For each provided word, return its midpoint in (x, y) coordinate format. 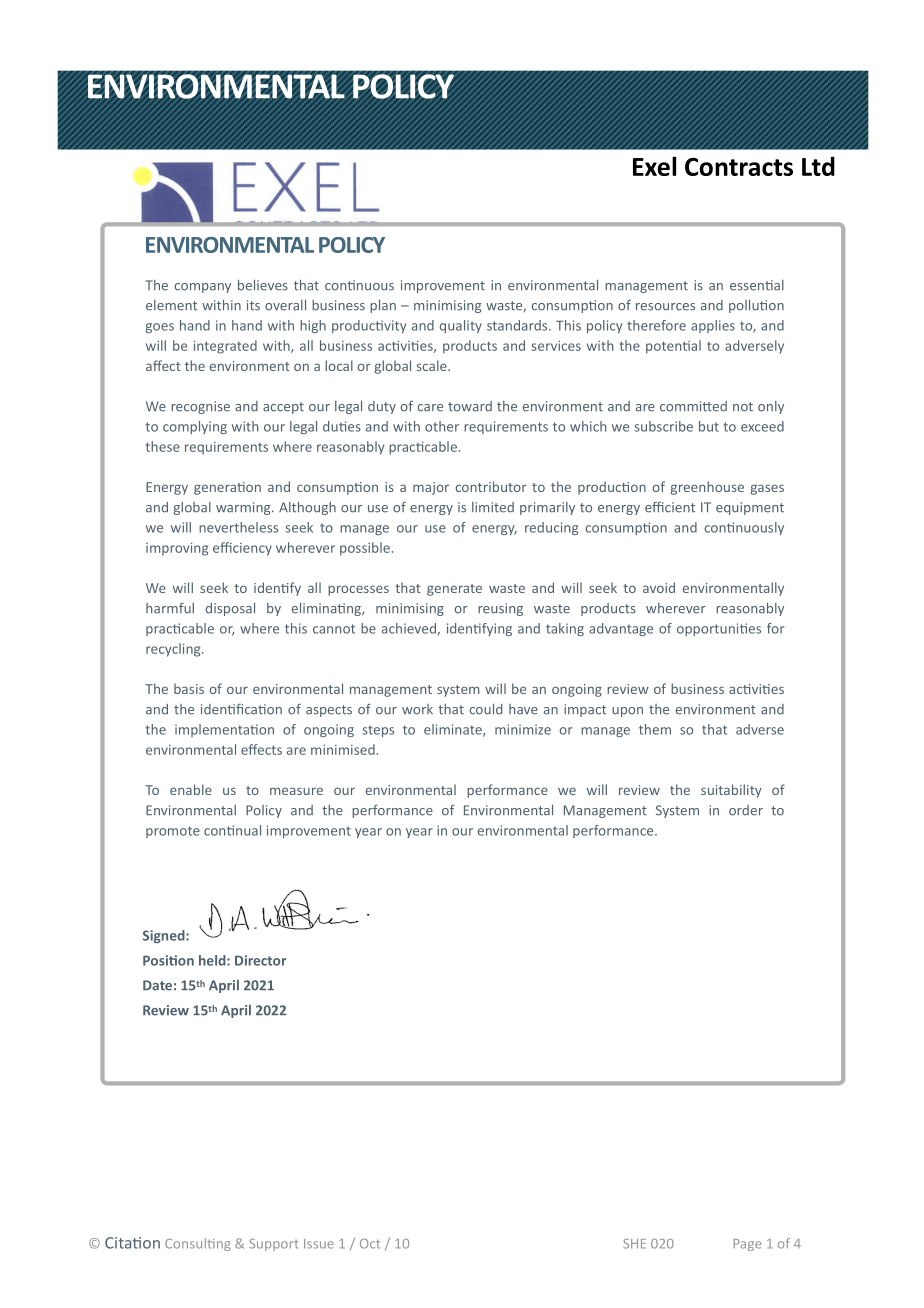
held (213, 960)
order (746, 810)
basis (189, 688)
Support (274, 1245)
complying (195, 427)
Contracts (739, 167)
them (655, 729)
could (486, 709)
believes (263, 285)
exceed (762, 426)
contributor (491, 486)
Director (260, 960)
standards (518, 325)
